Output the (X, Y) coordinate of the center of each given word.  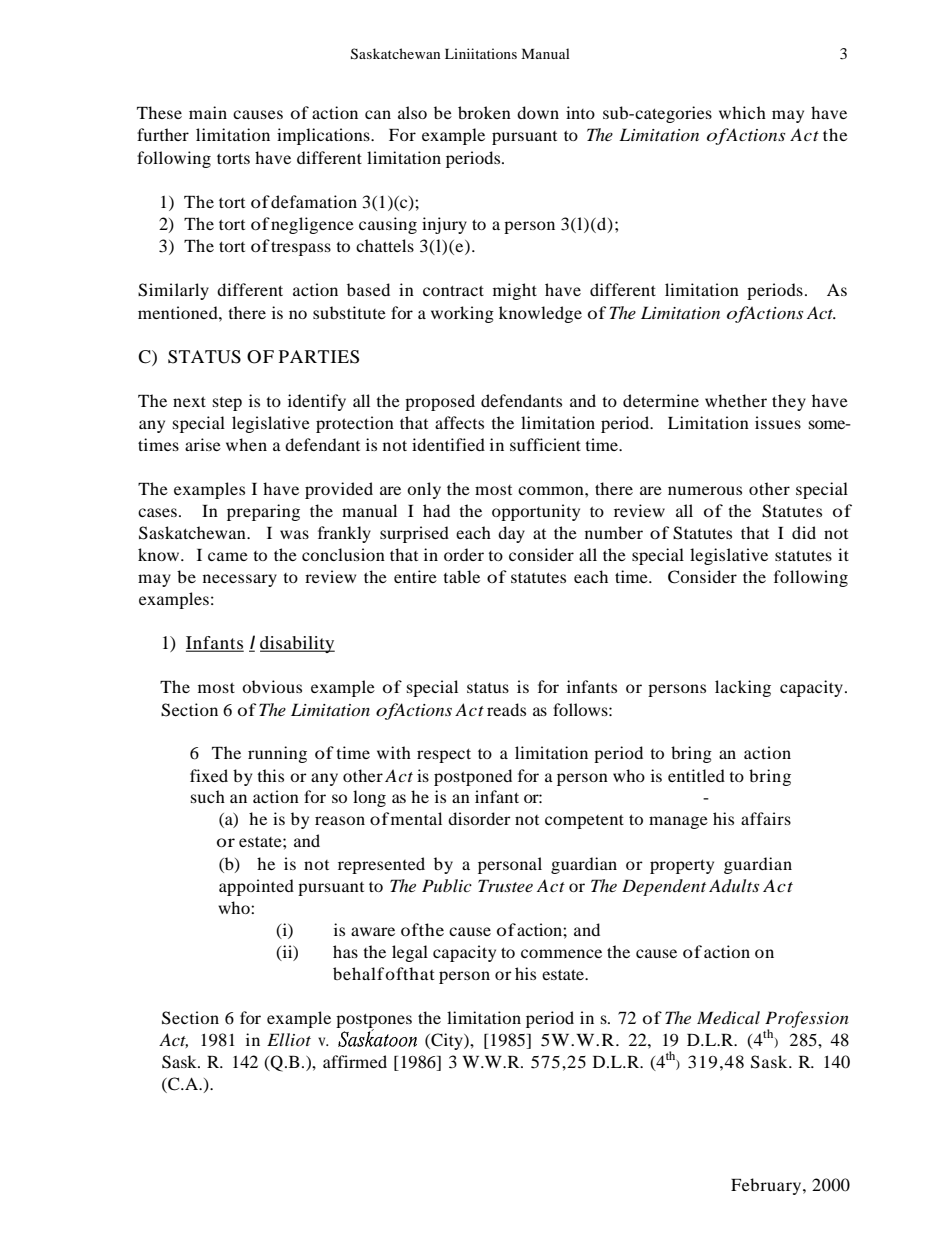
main (208, 112)
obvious (272, 686)
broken (484, 112)
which (742, 112)
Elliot (289, 1039)
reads (506, 709)
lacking (743, 688)
